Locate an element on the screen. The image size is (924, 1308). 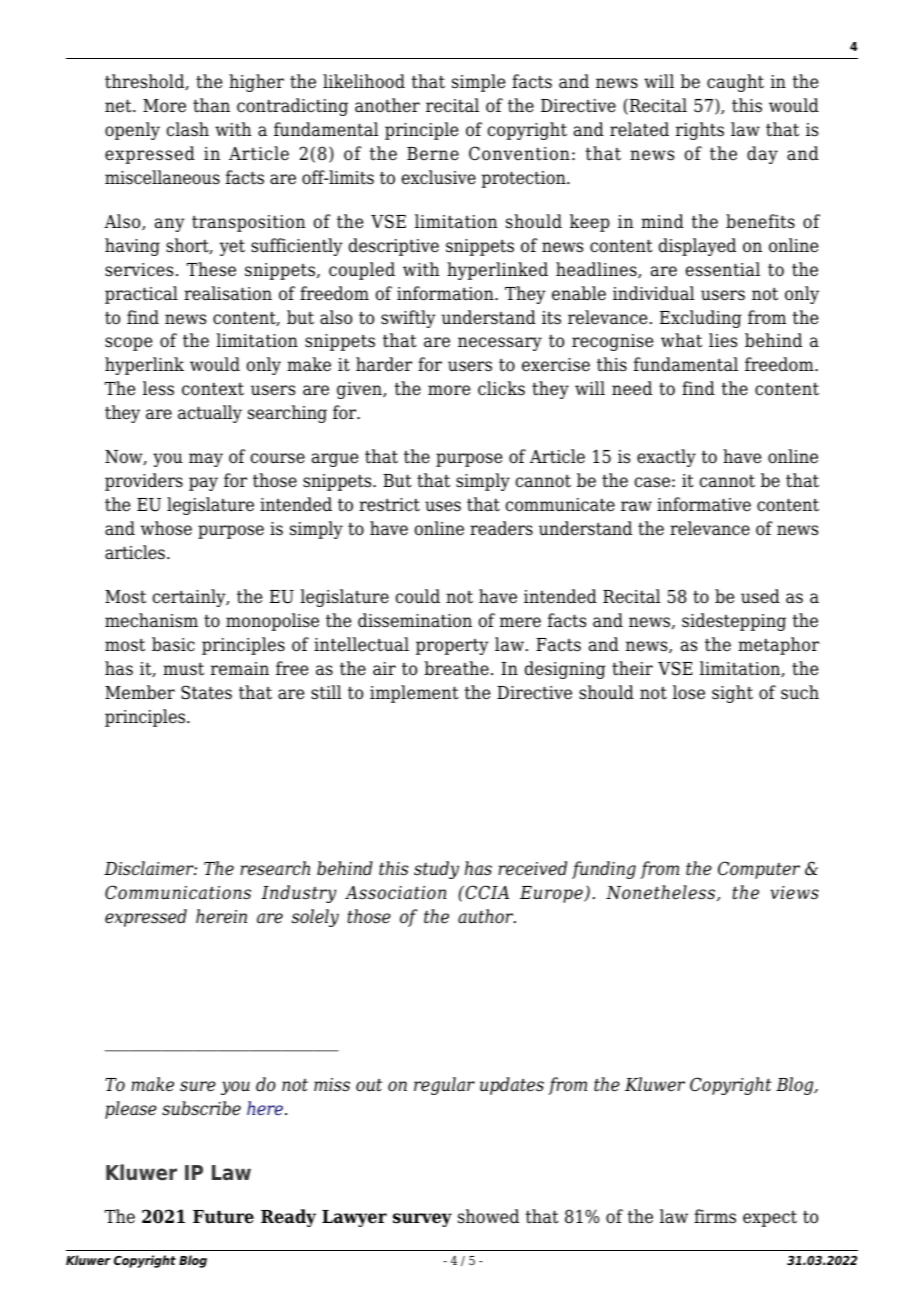
than is located at coordinates (211, 105).
